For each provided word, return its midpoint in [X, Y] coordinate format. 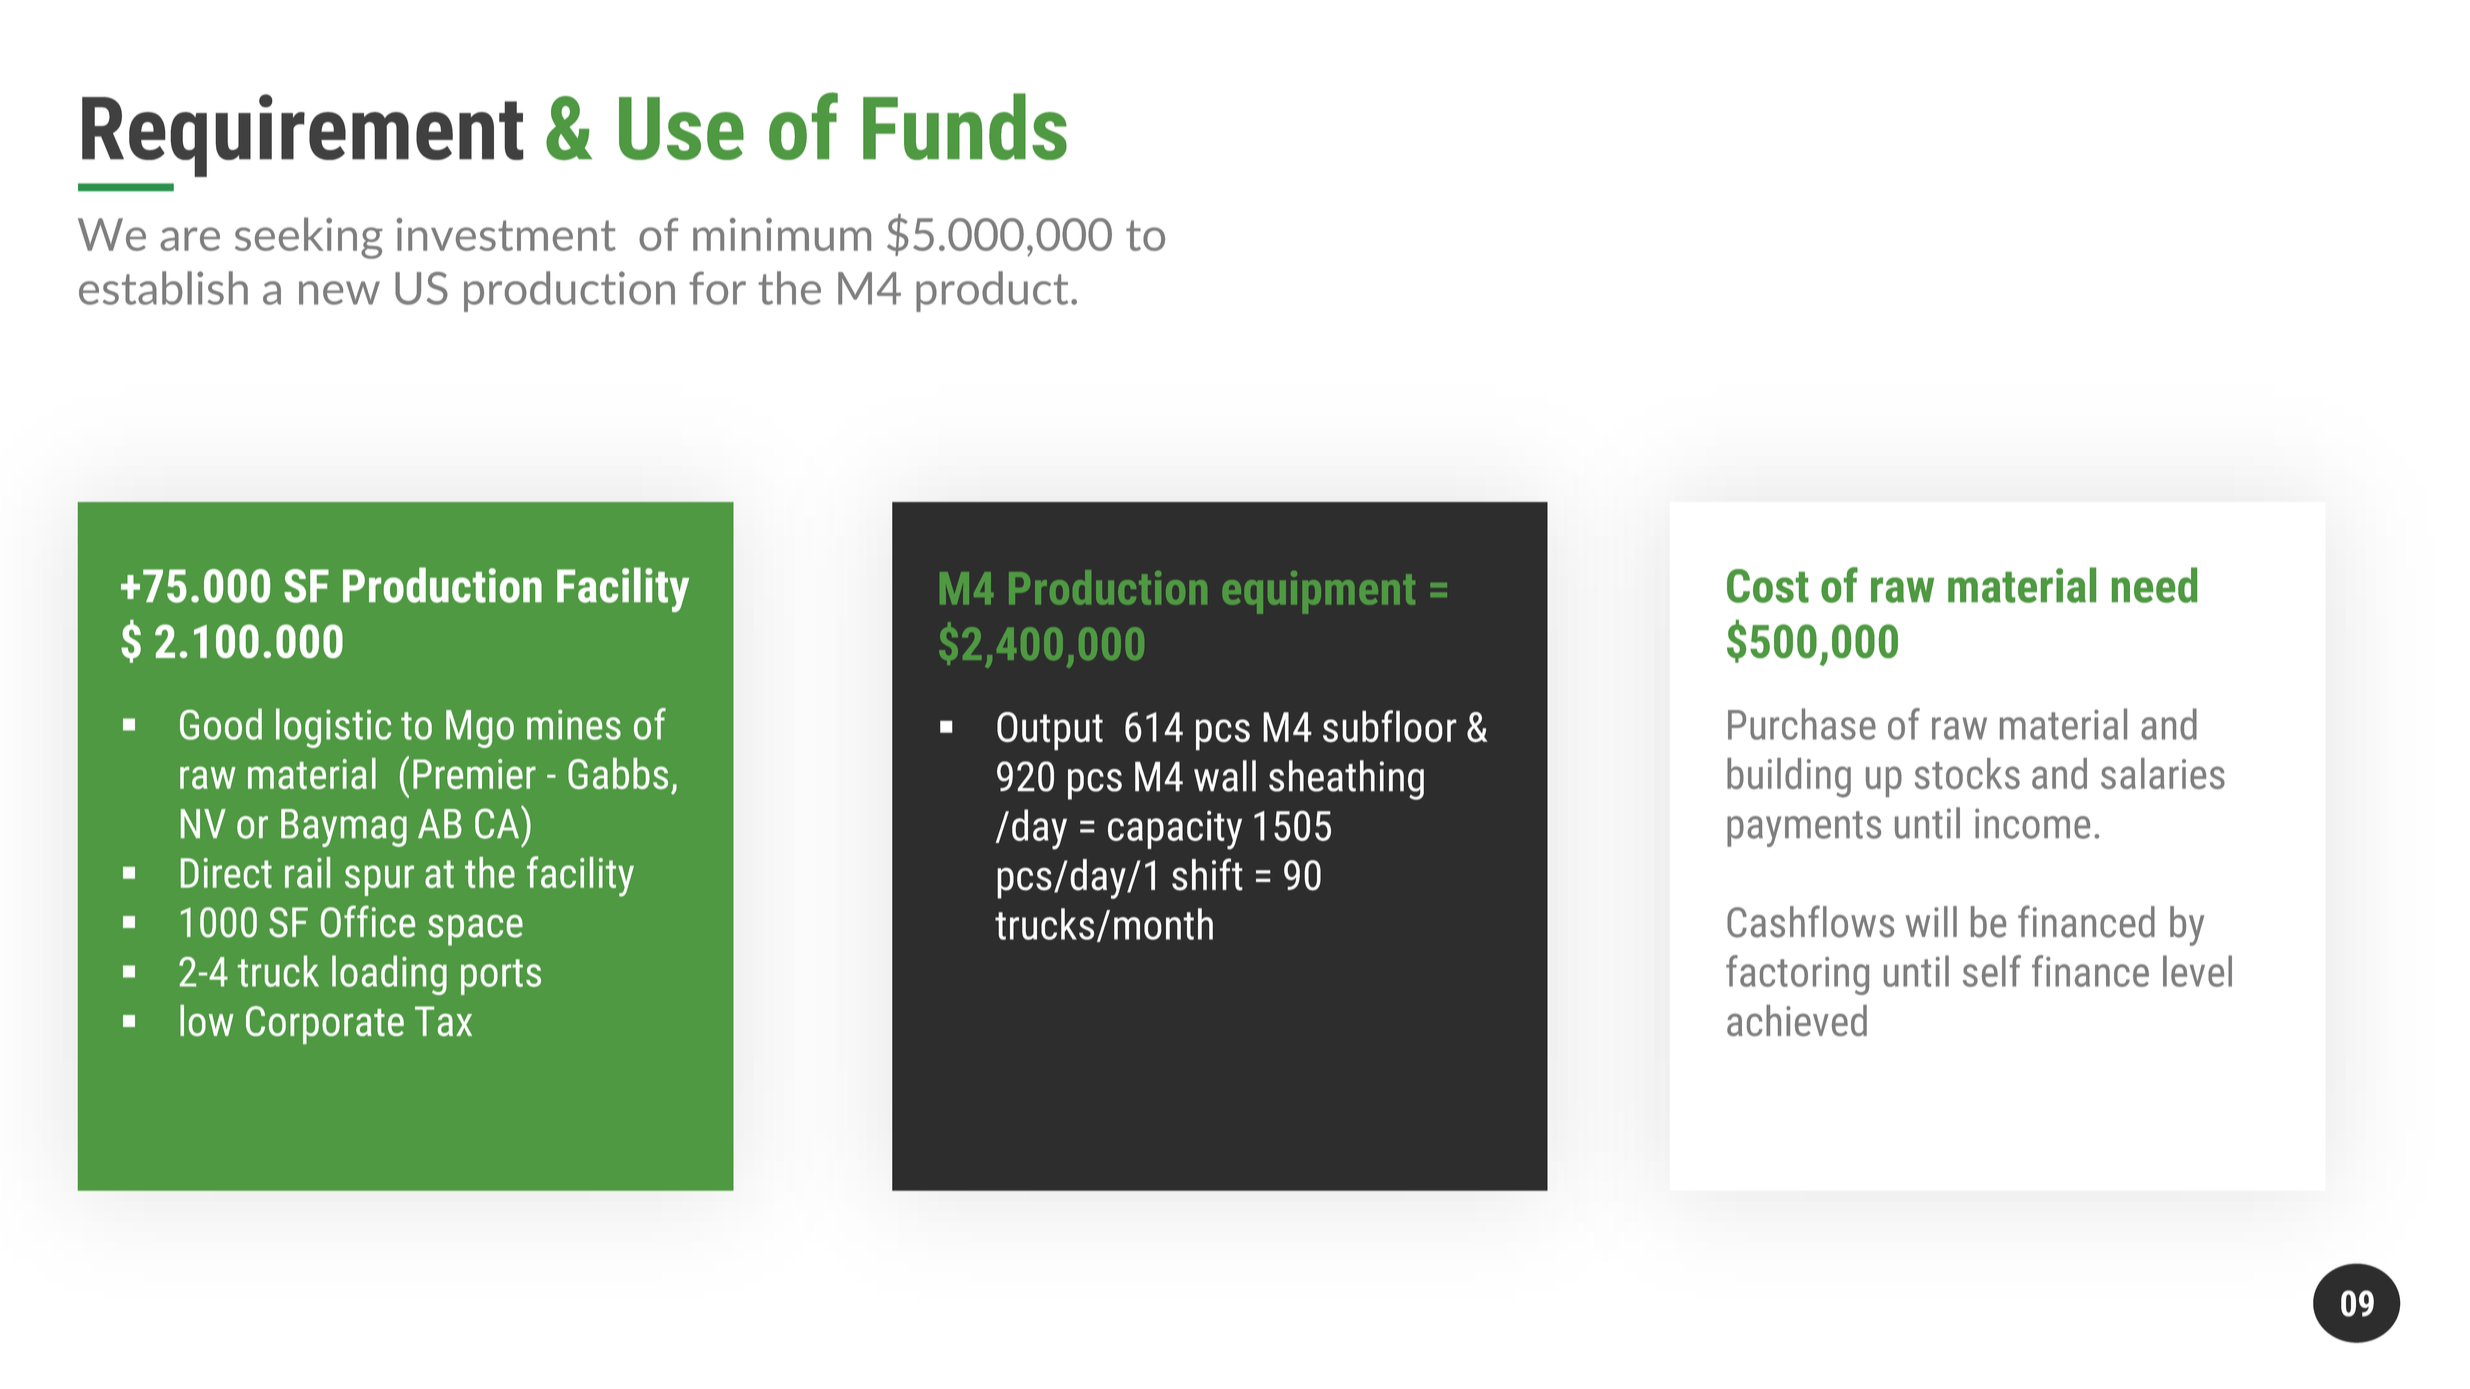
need [2154, 585]
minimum [782, 234]
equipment [1319, 592]
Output [1050, 731]
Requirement [303, 135]
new [339, 293]
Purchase [1802, 724]
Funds [965, 126]
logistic [333, 728]
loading [389, 975]
